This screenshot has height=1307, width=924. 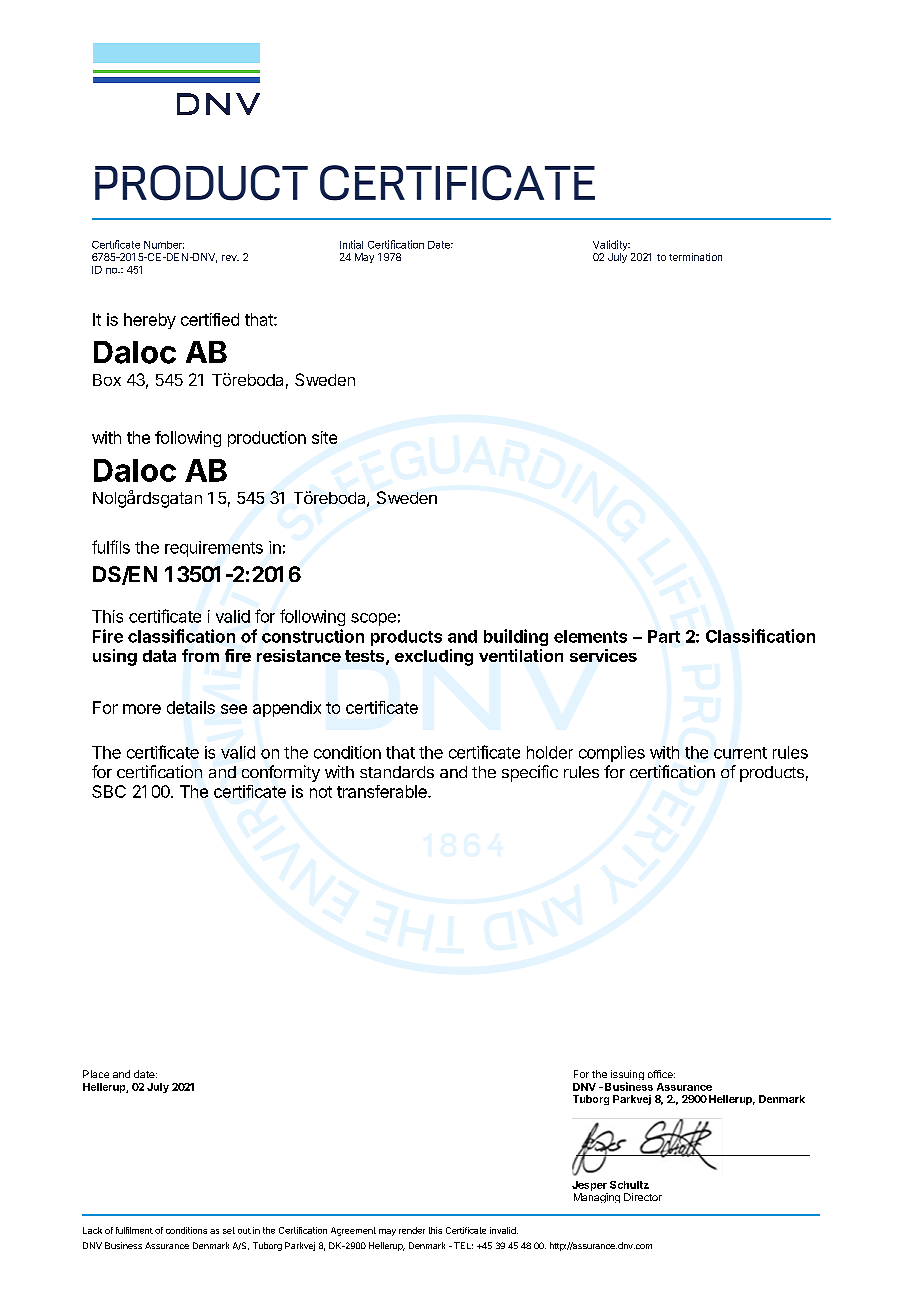 I want to click on details, so click(x=191, y=707).
